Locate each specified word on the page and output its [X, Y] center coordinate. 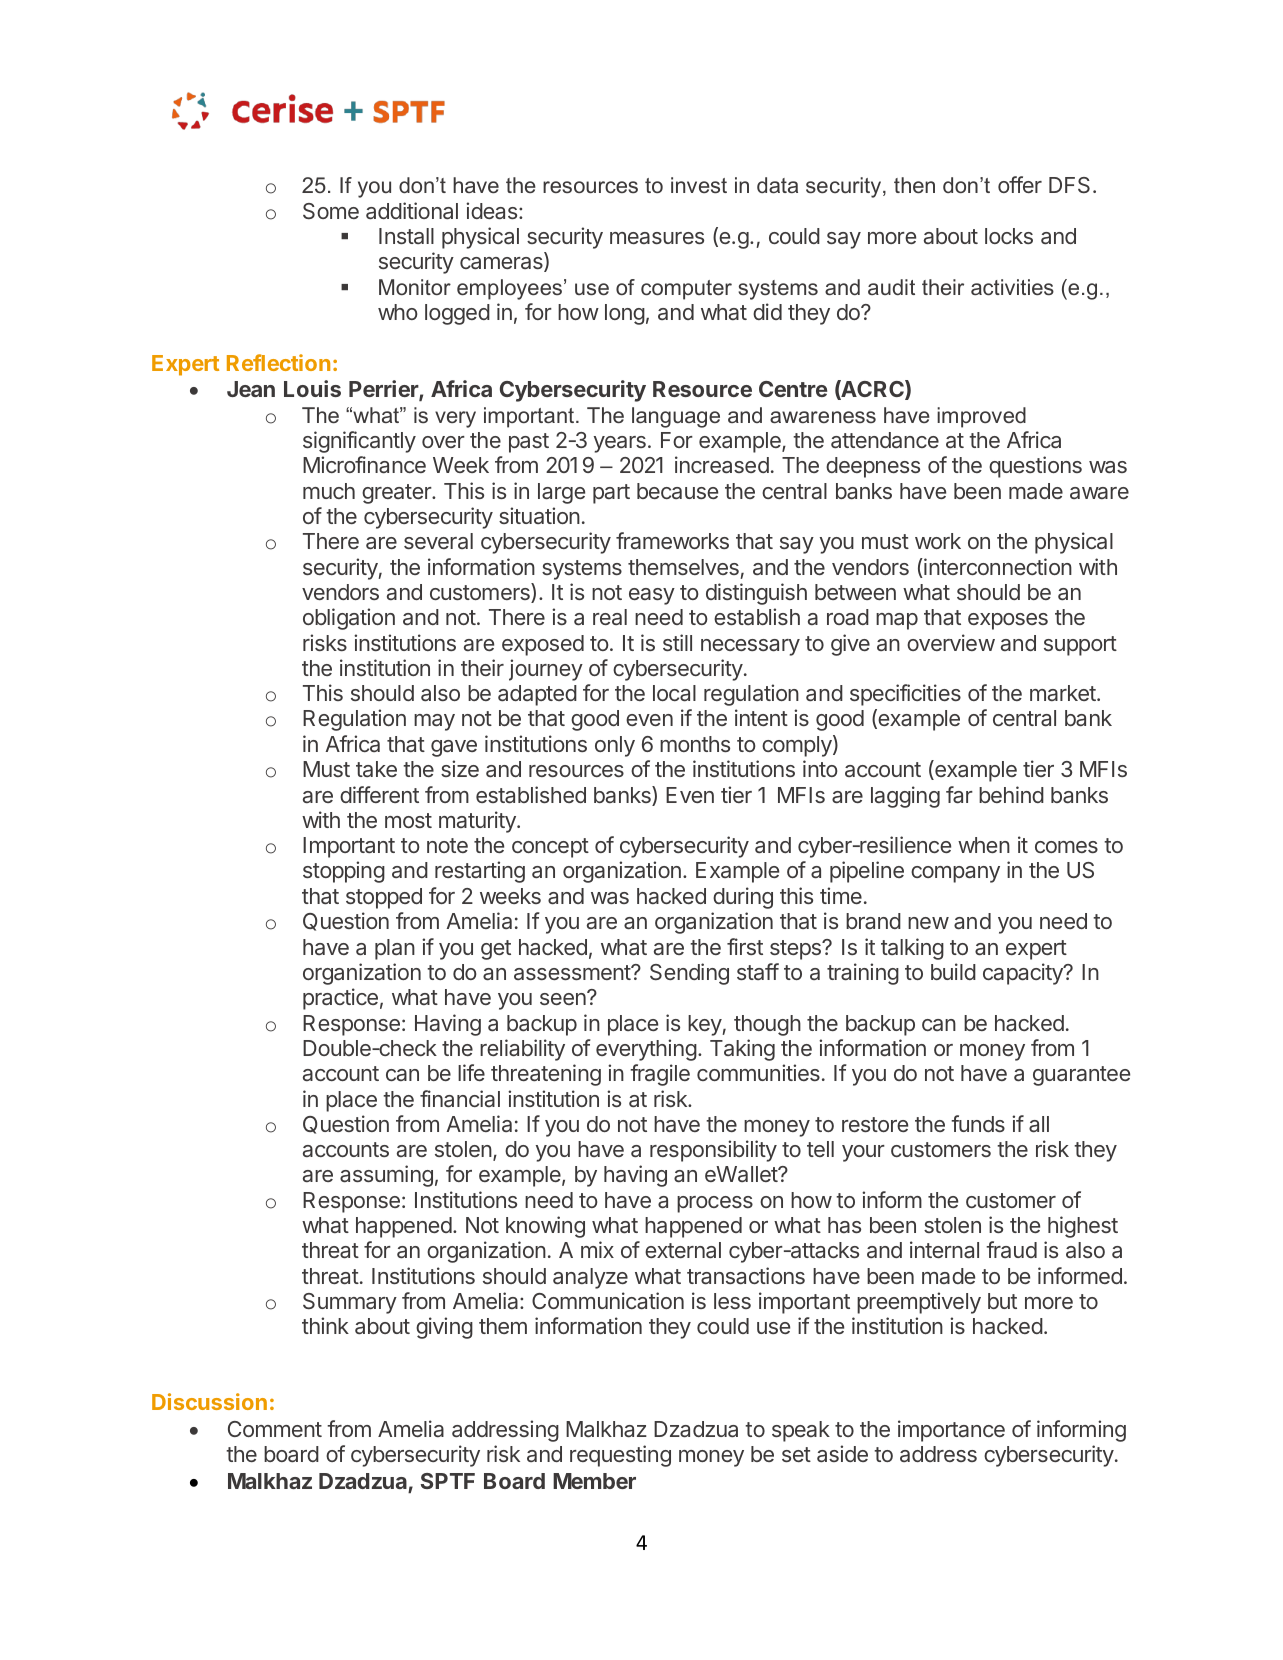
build [953, 971]
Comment [275, 1429]
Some [331, 211]
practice [340, 999]
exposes [1008, 621]
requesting [620, 1456]
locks [1009, 236]
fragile [660, 1075]
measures [657, 238]
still [677, 642]
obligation [349, 619]
